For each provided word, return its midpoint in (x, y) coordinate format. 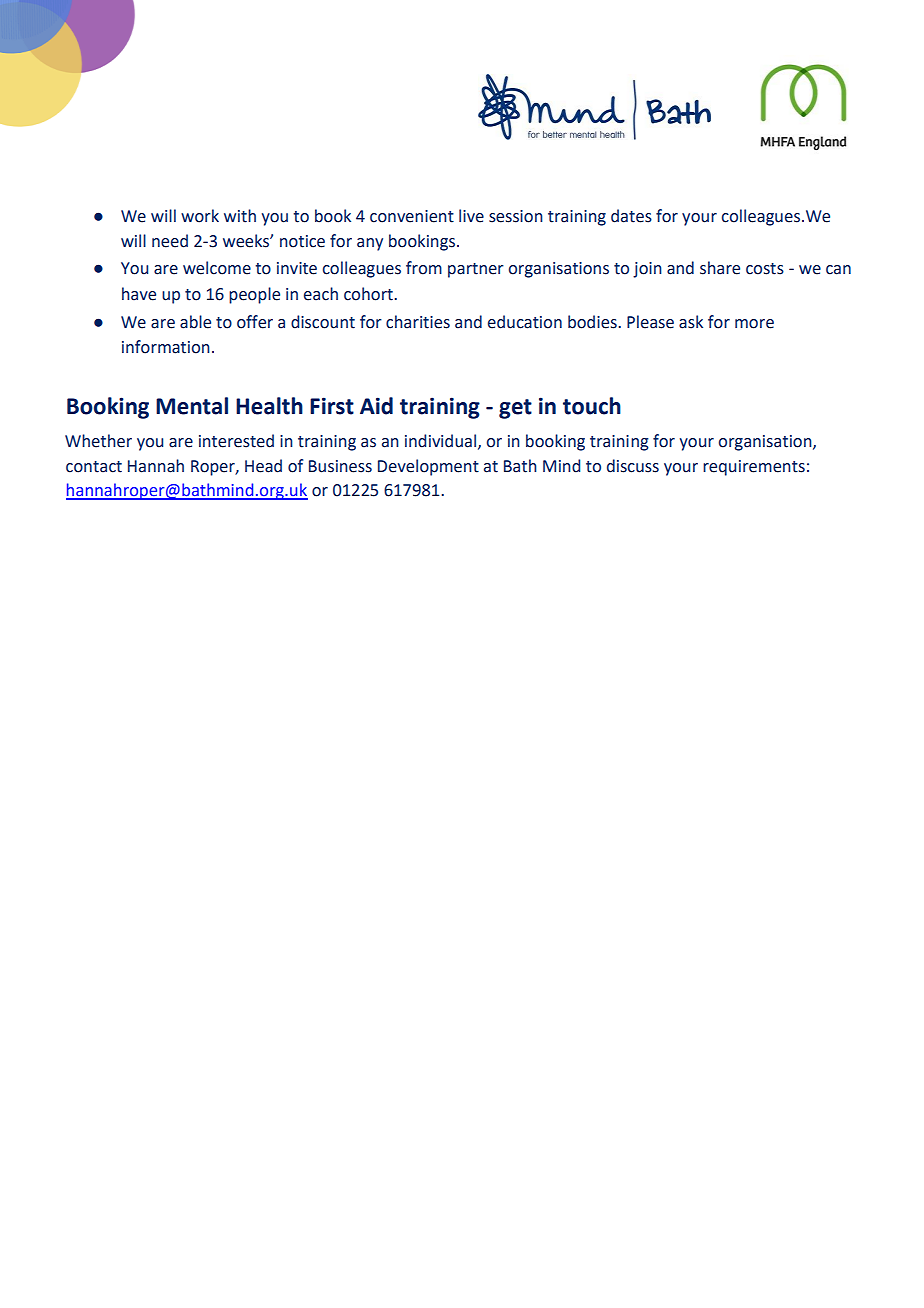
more (754, 324)
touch (592, 406)
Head (263, 466)
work (200, 216)
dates (631, 216)
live (471, 216)
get (515, 409)
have (139, 294)
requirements (754, 468)
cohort (369, 294)
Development (428, 467)
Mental (192, 406)
